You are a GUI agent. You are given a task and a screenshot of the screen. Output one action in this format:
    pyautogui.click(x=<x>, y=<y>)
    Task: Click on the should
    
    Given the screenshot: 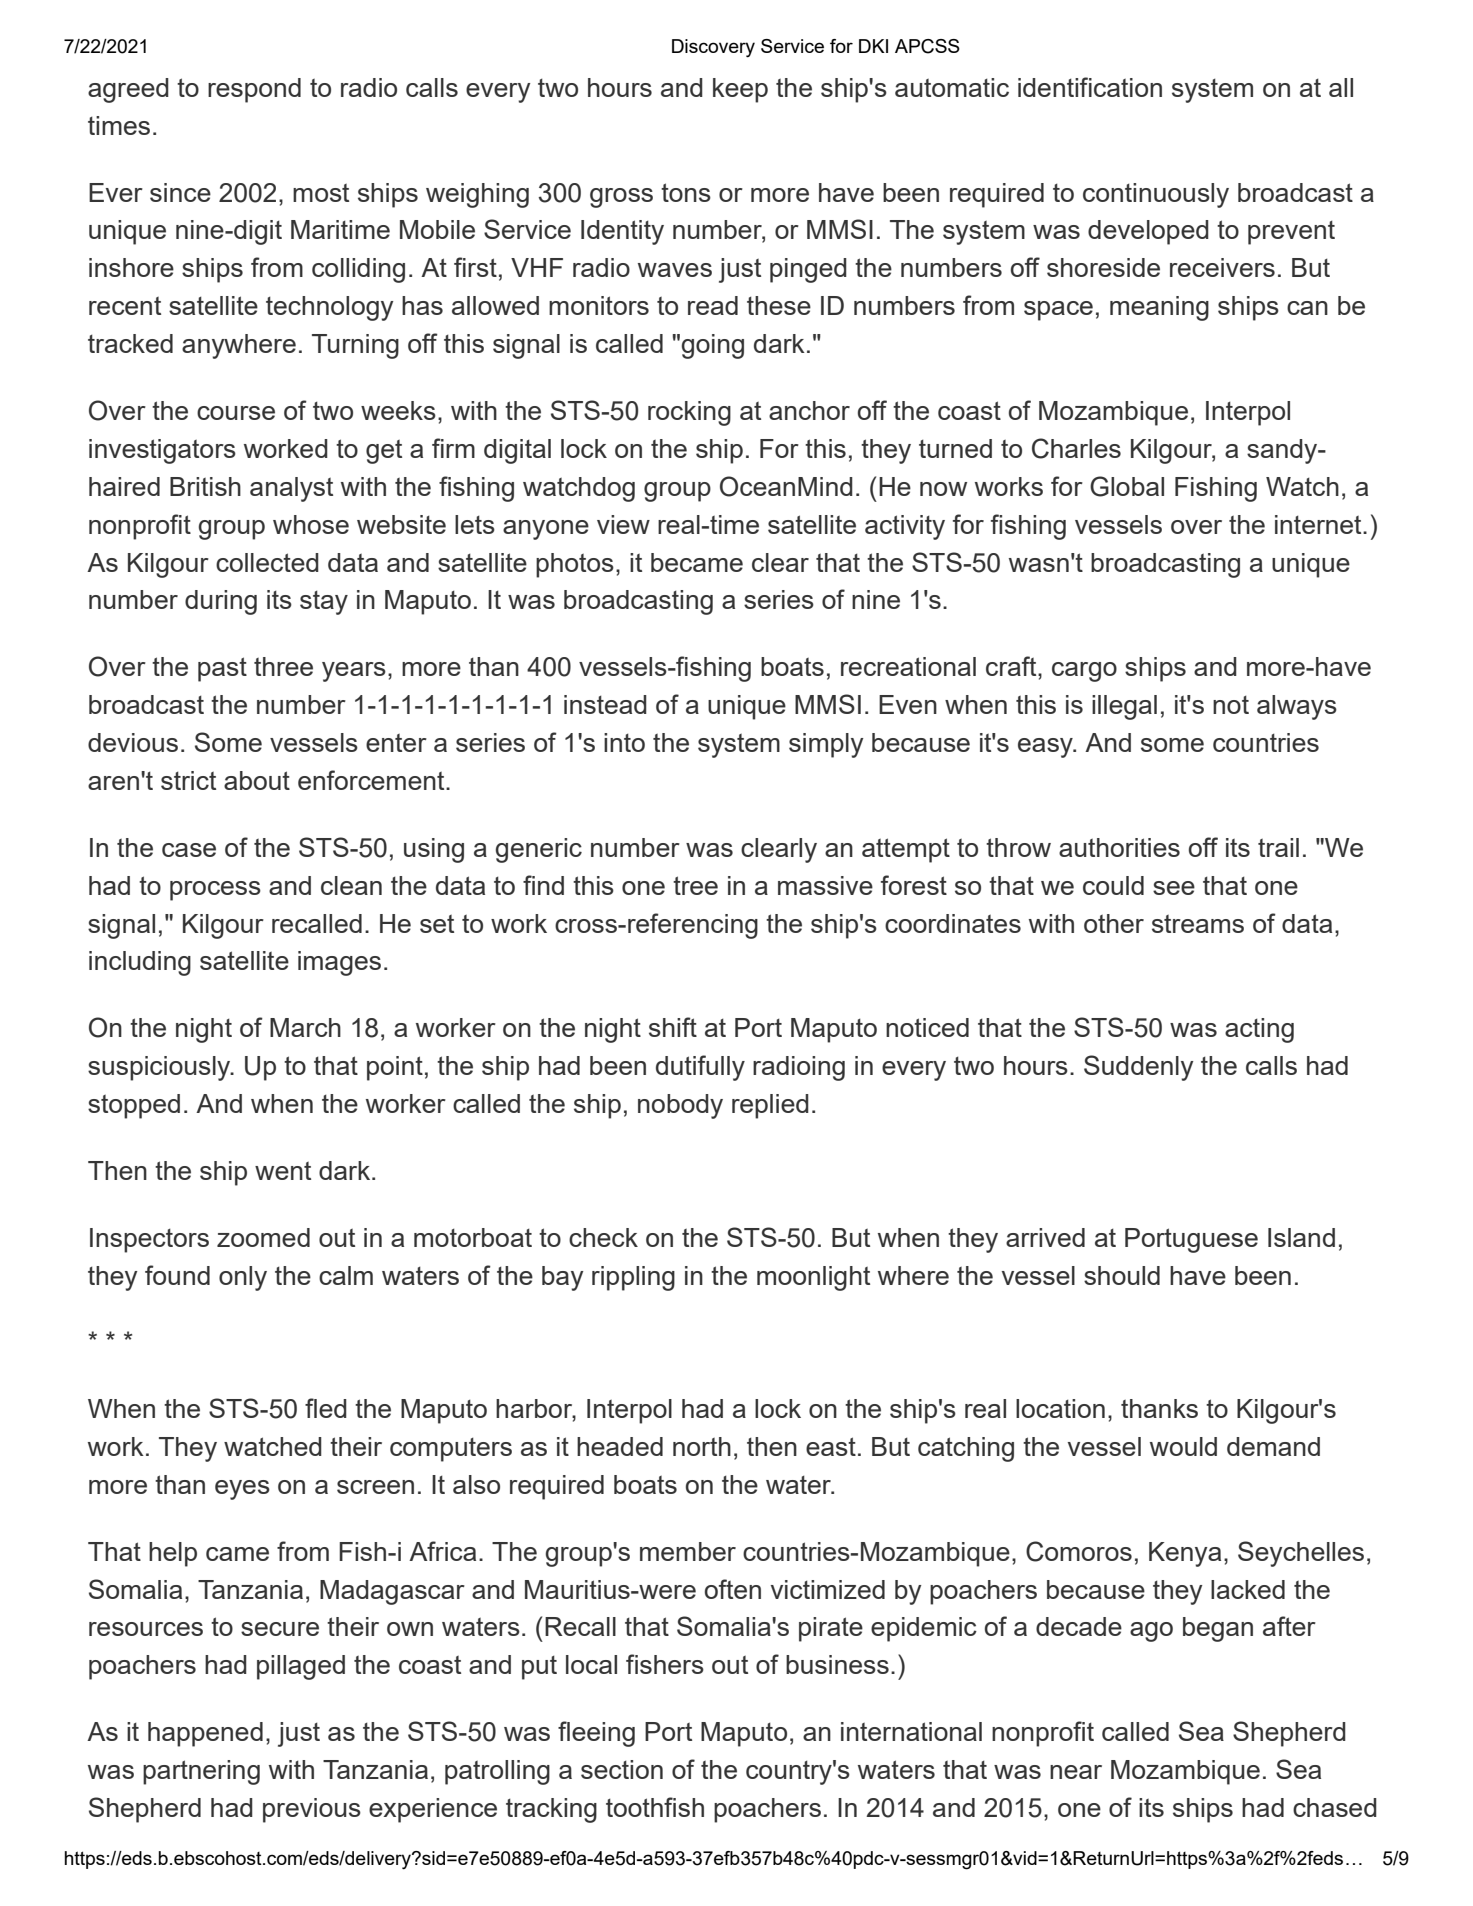 What is the action you would take?
    pyautogui.click(x=1122, y=1275)
